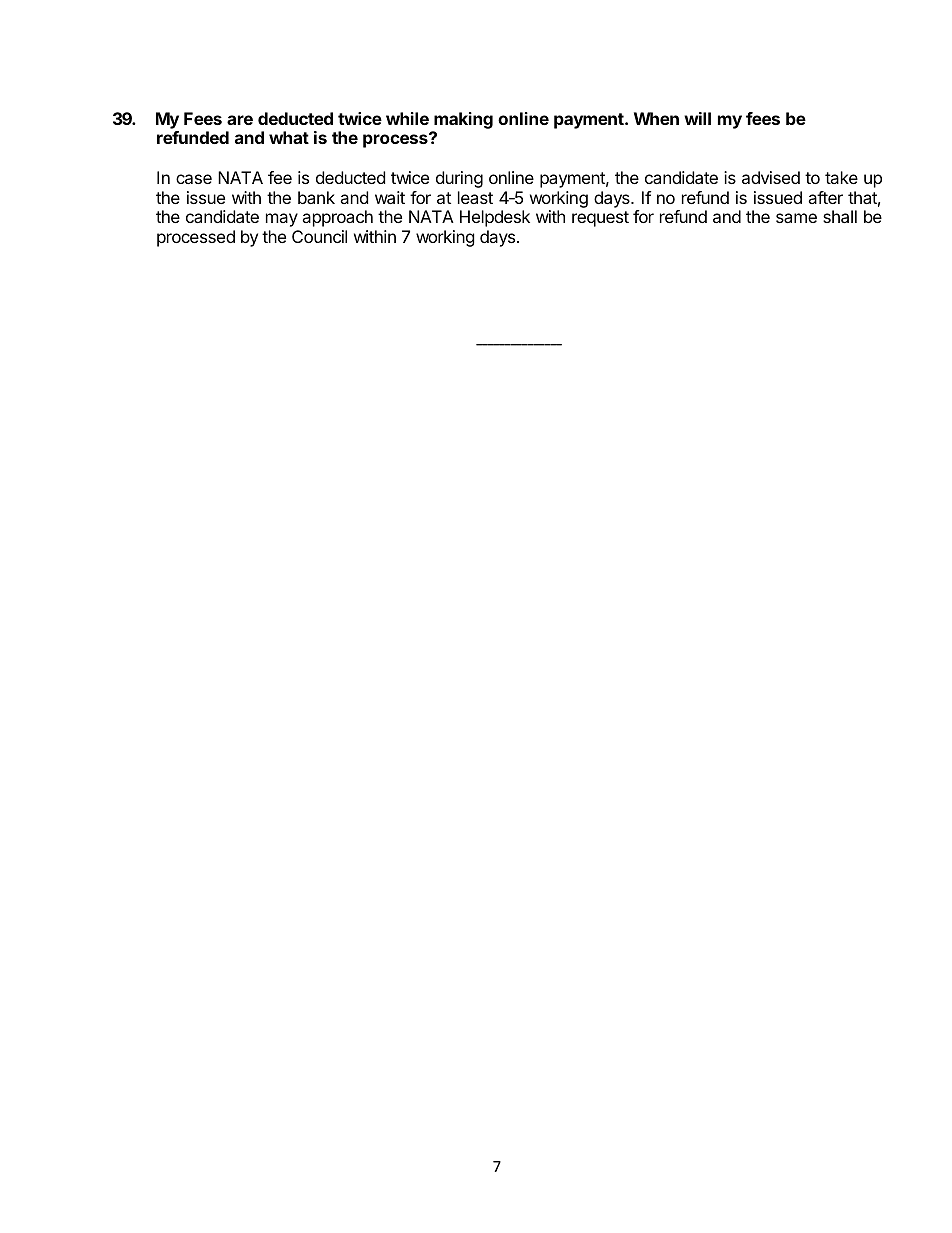 The height and width of the image is (1233, 952). I want to click on advised, so click(771, 177).
